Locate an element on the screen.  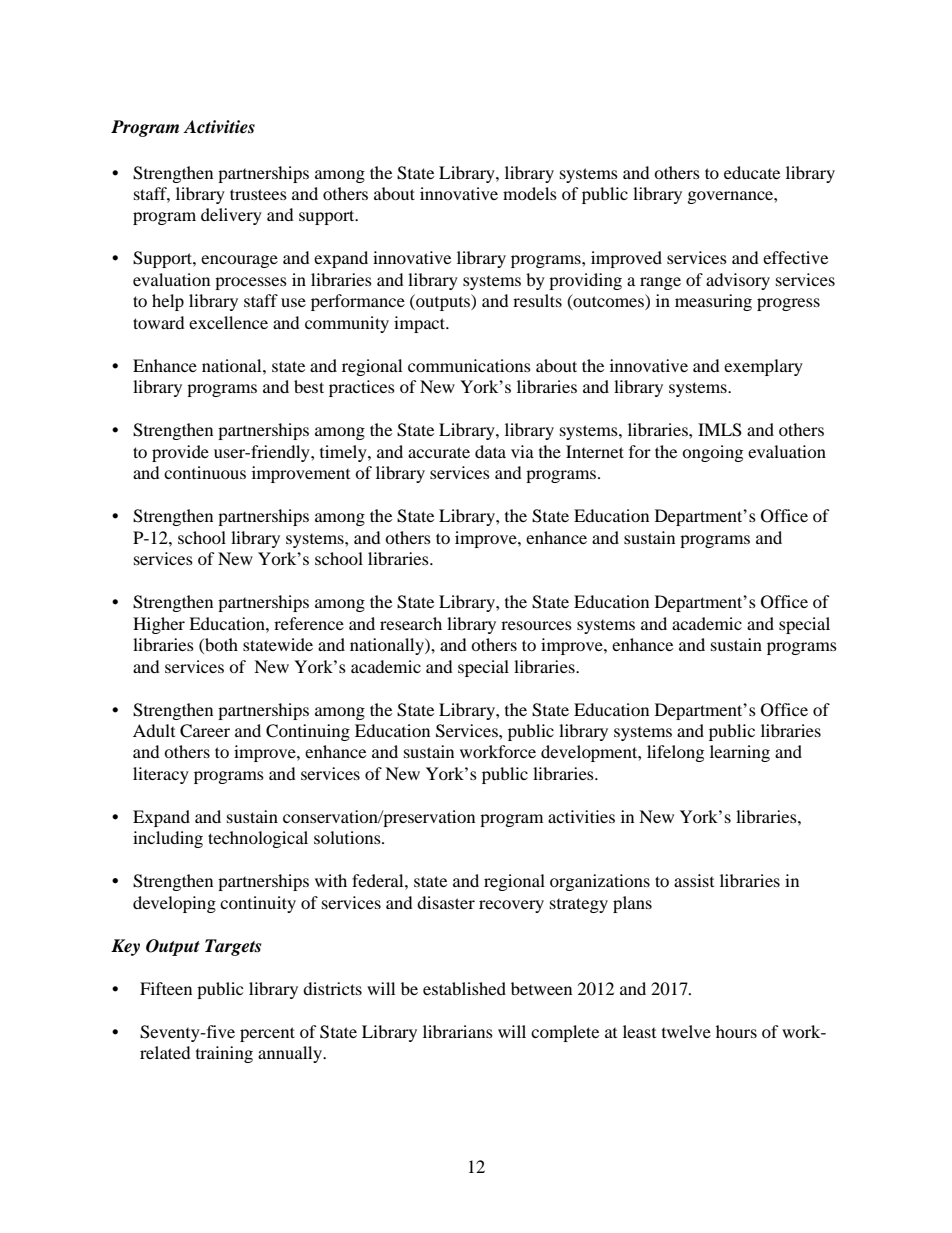
librarians is located at coordinates (458, 1031).
